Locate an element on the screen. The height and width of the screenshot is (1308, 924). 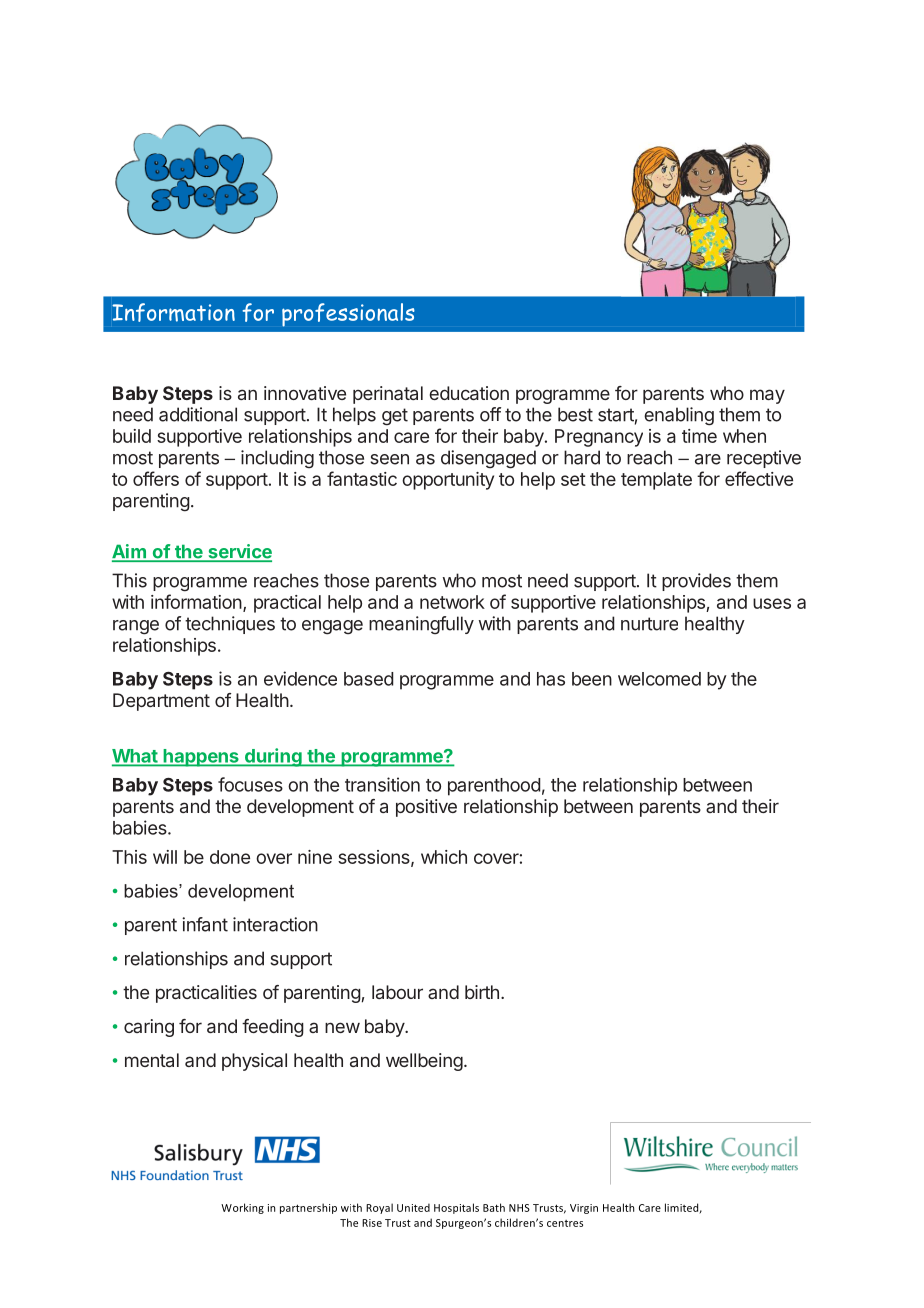
happens is located at coordinates (201, 758).
